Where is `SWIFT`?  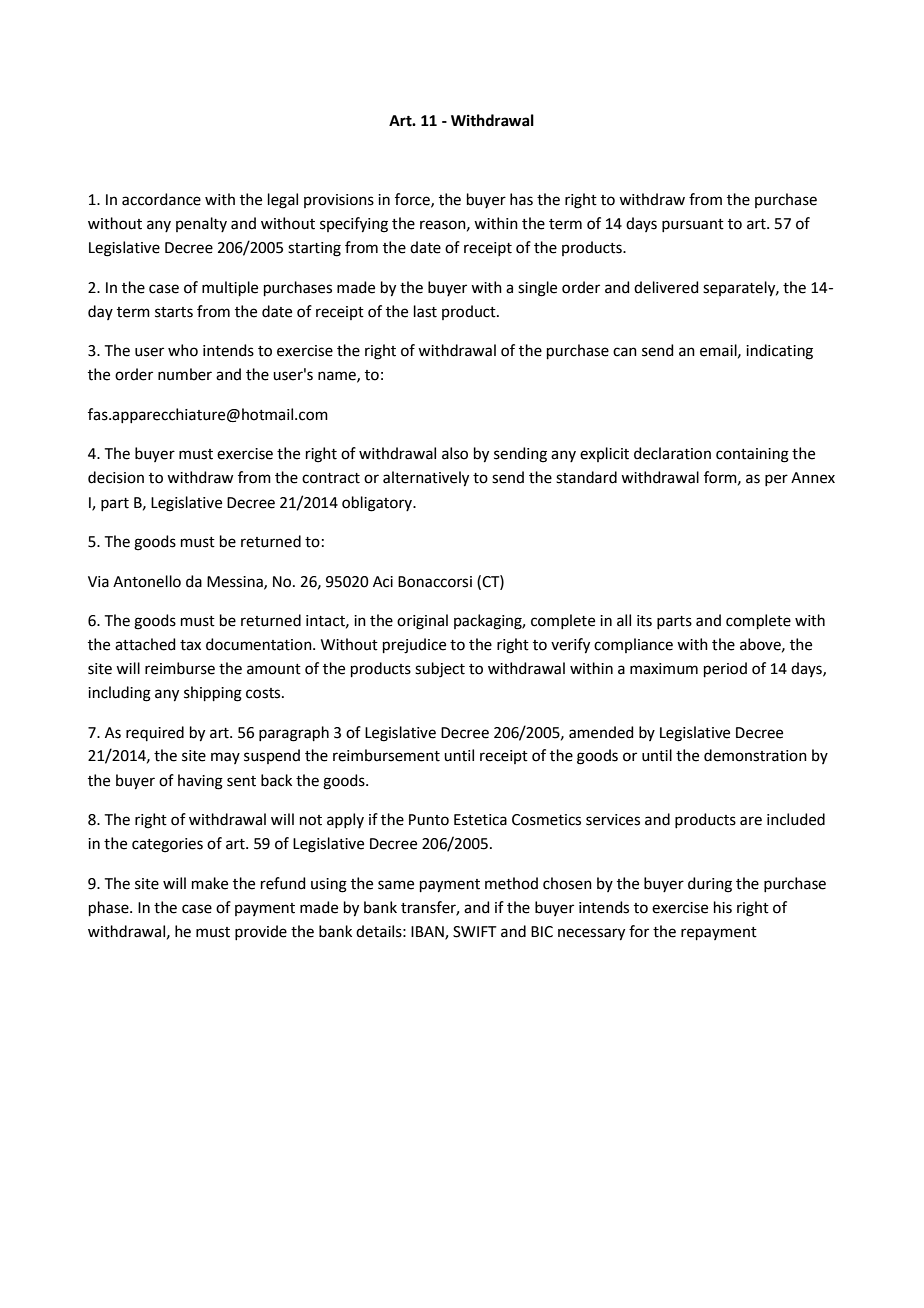 SWIFT is located at coordinates (475, 932).
